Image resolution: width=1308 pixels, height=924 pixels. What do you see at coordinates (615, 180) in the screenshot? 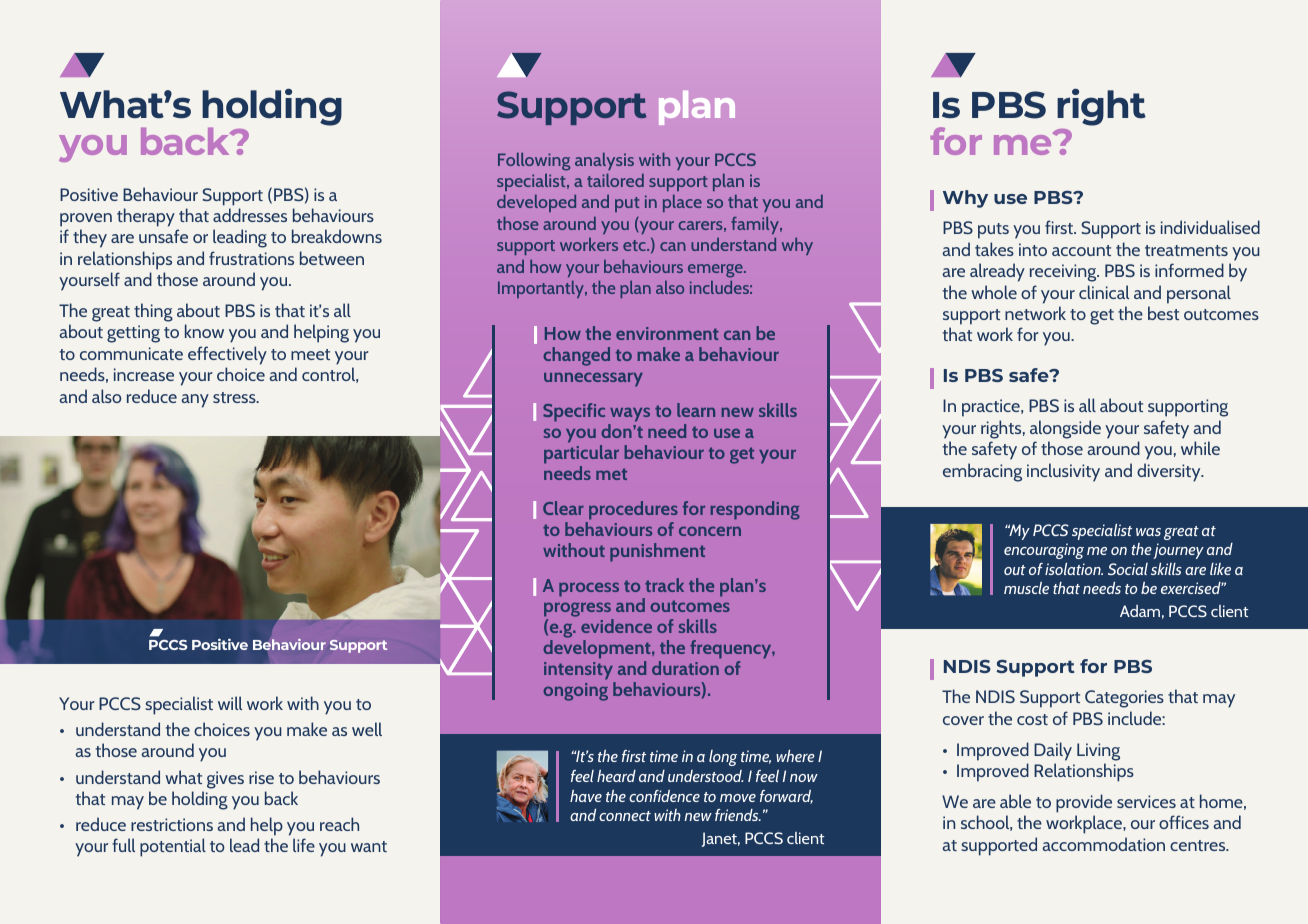
I see `tailored` at bounding box center [615, 180].
